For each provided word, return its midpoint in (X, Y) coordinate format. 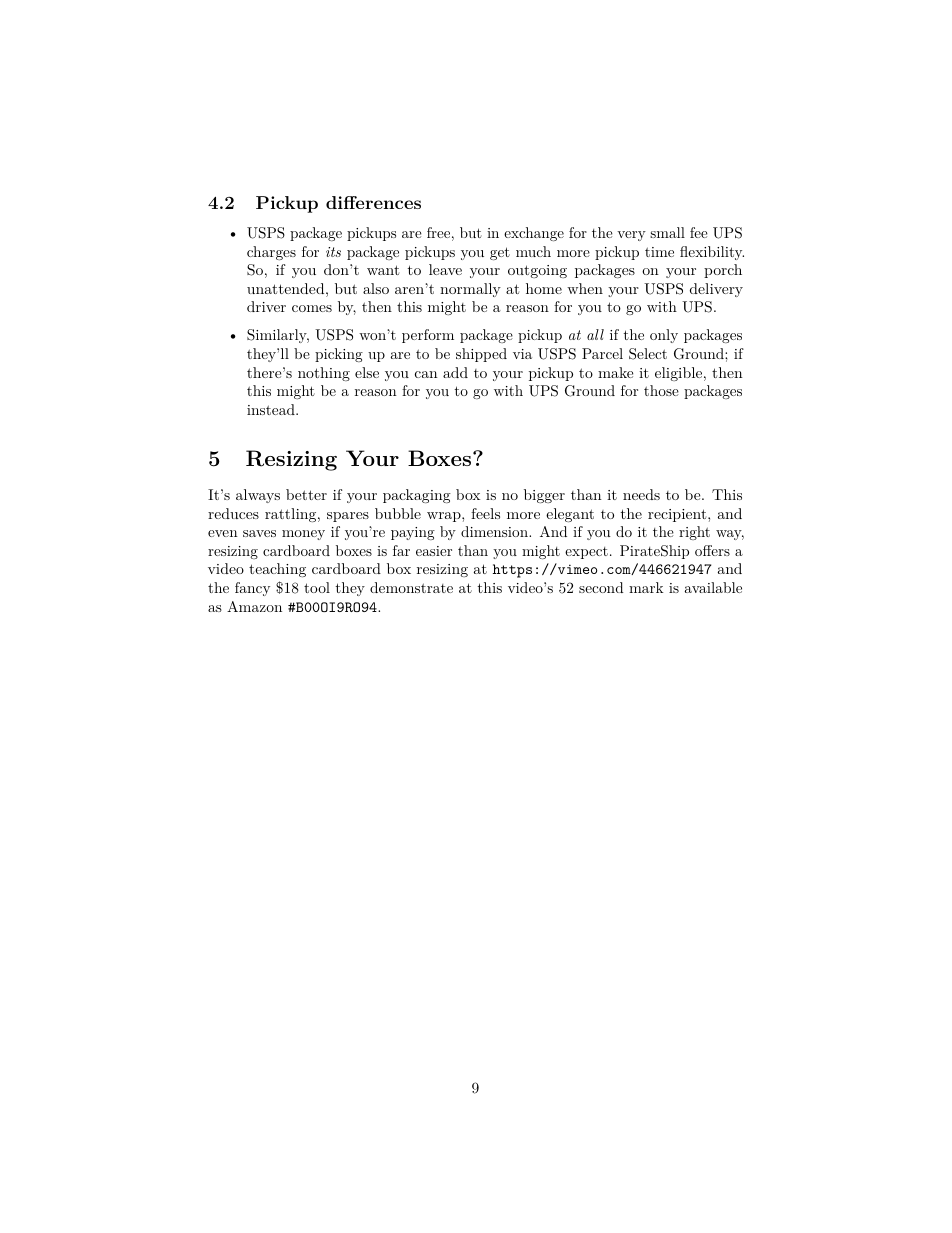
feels (485, 513)
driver (266, 306)
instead (272, 409)
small (667, 232)
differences (373, 202)
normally (470, 290)
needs (641, 494)
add (455, 372)
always (258, 496)
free (438, 232)
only (664, 336)
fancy (252, 589)
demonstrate (411, 587)
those (661, 390)
